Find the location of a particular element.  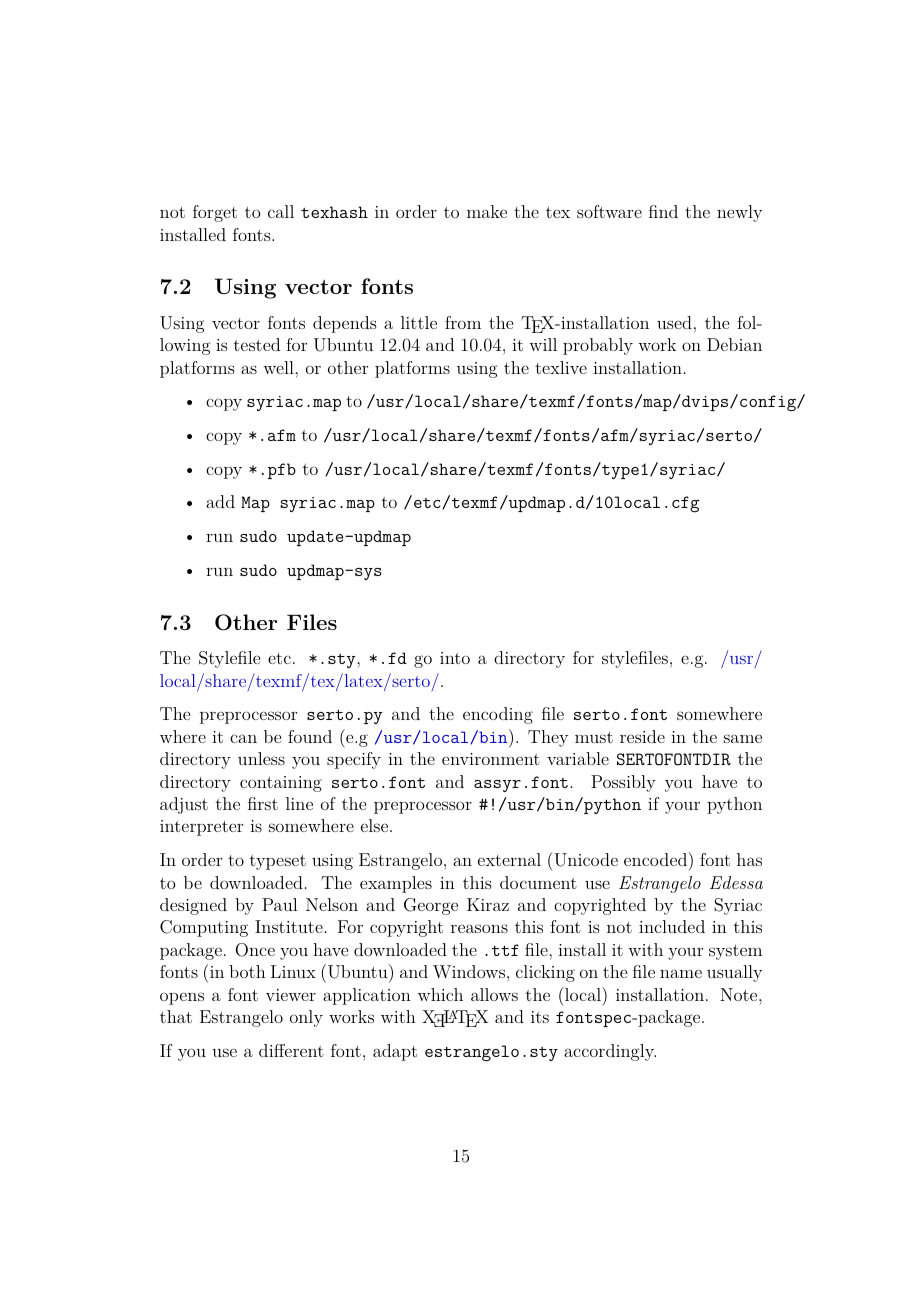

external is located at coordinates (509, 859).
